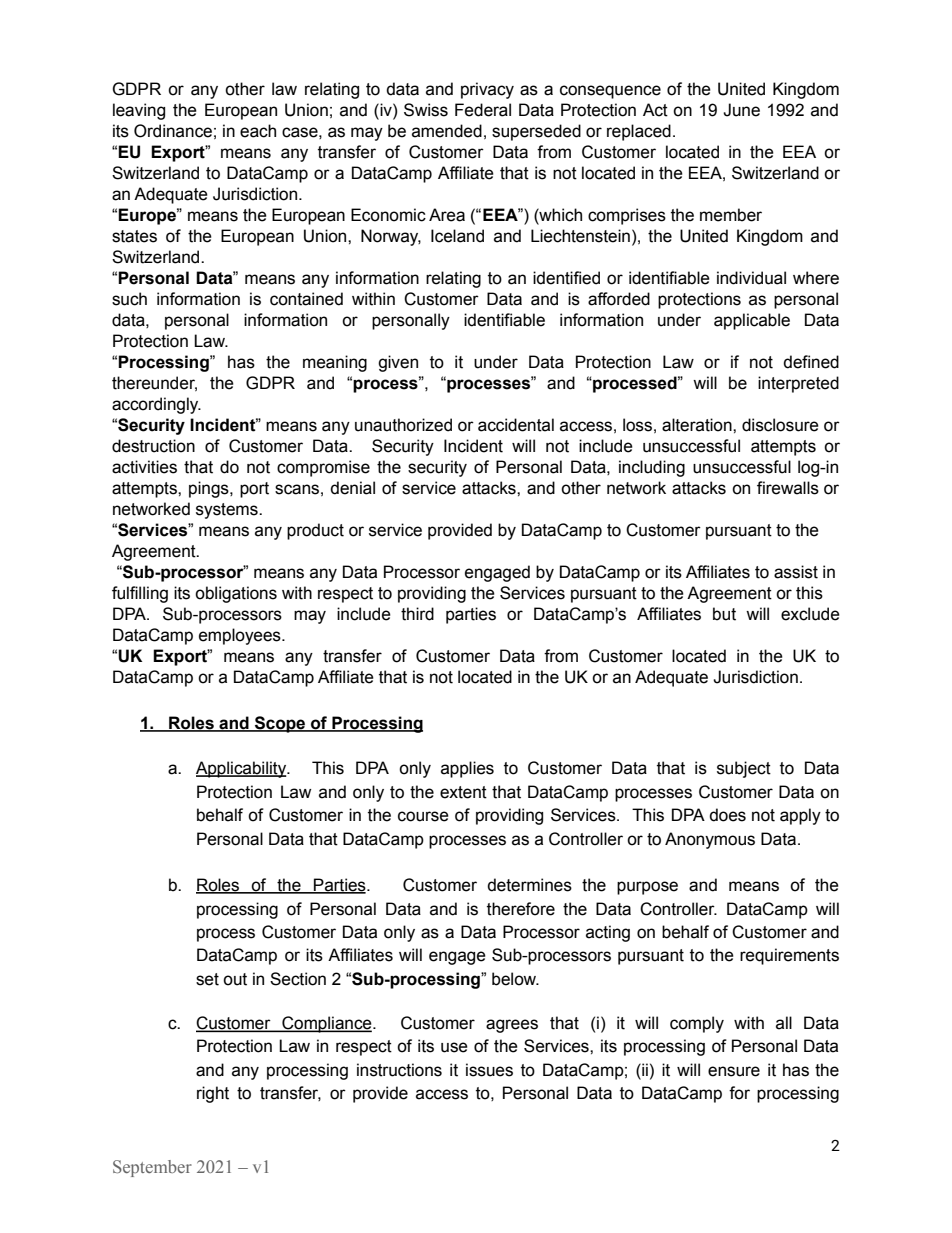 The image size is (952, 1233). What do you see at coordinates (417, 614) in the image?
I see `third` at bounding box center [417, 614].
